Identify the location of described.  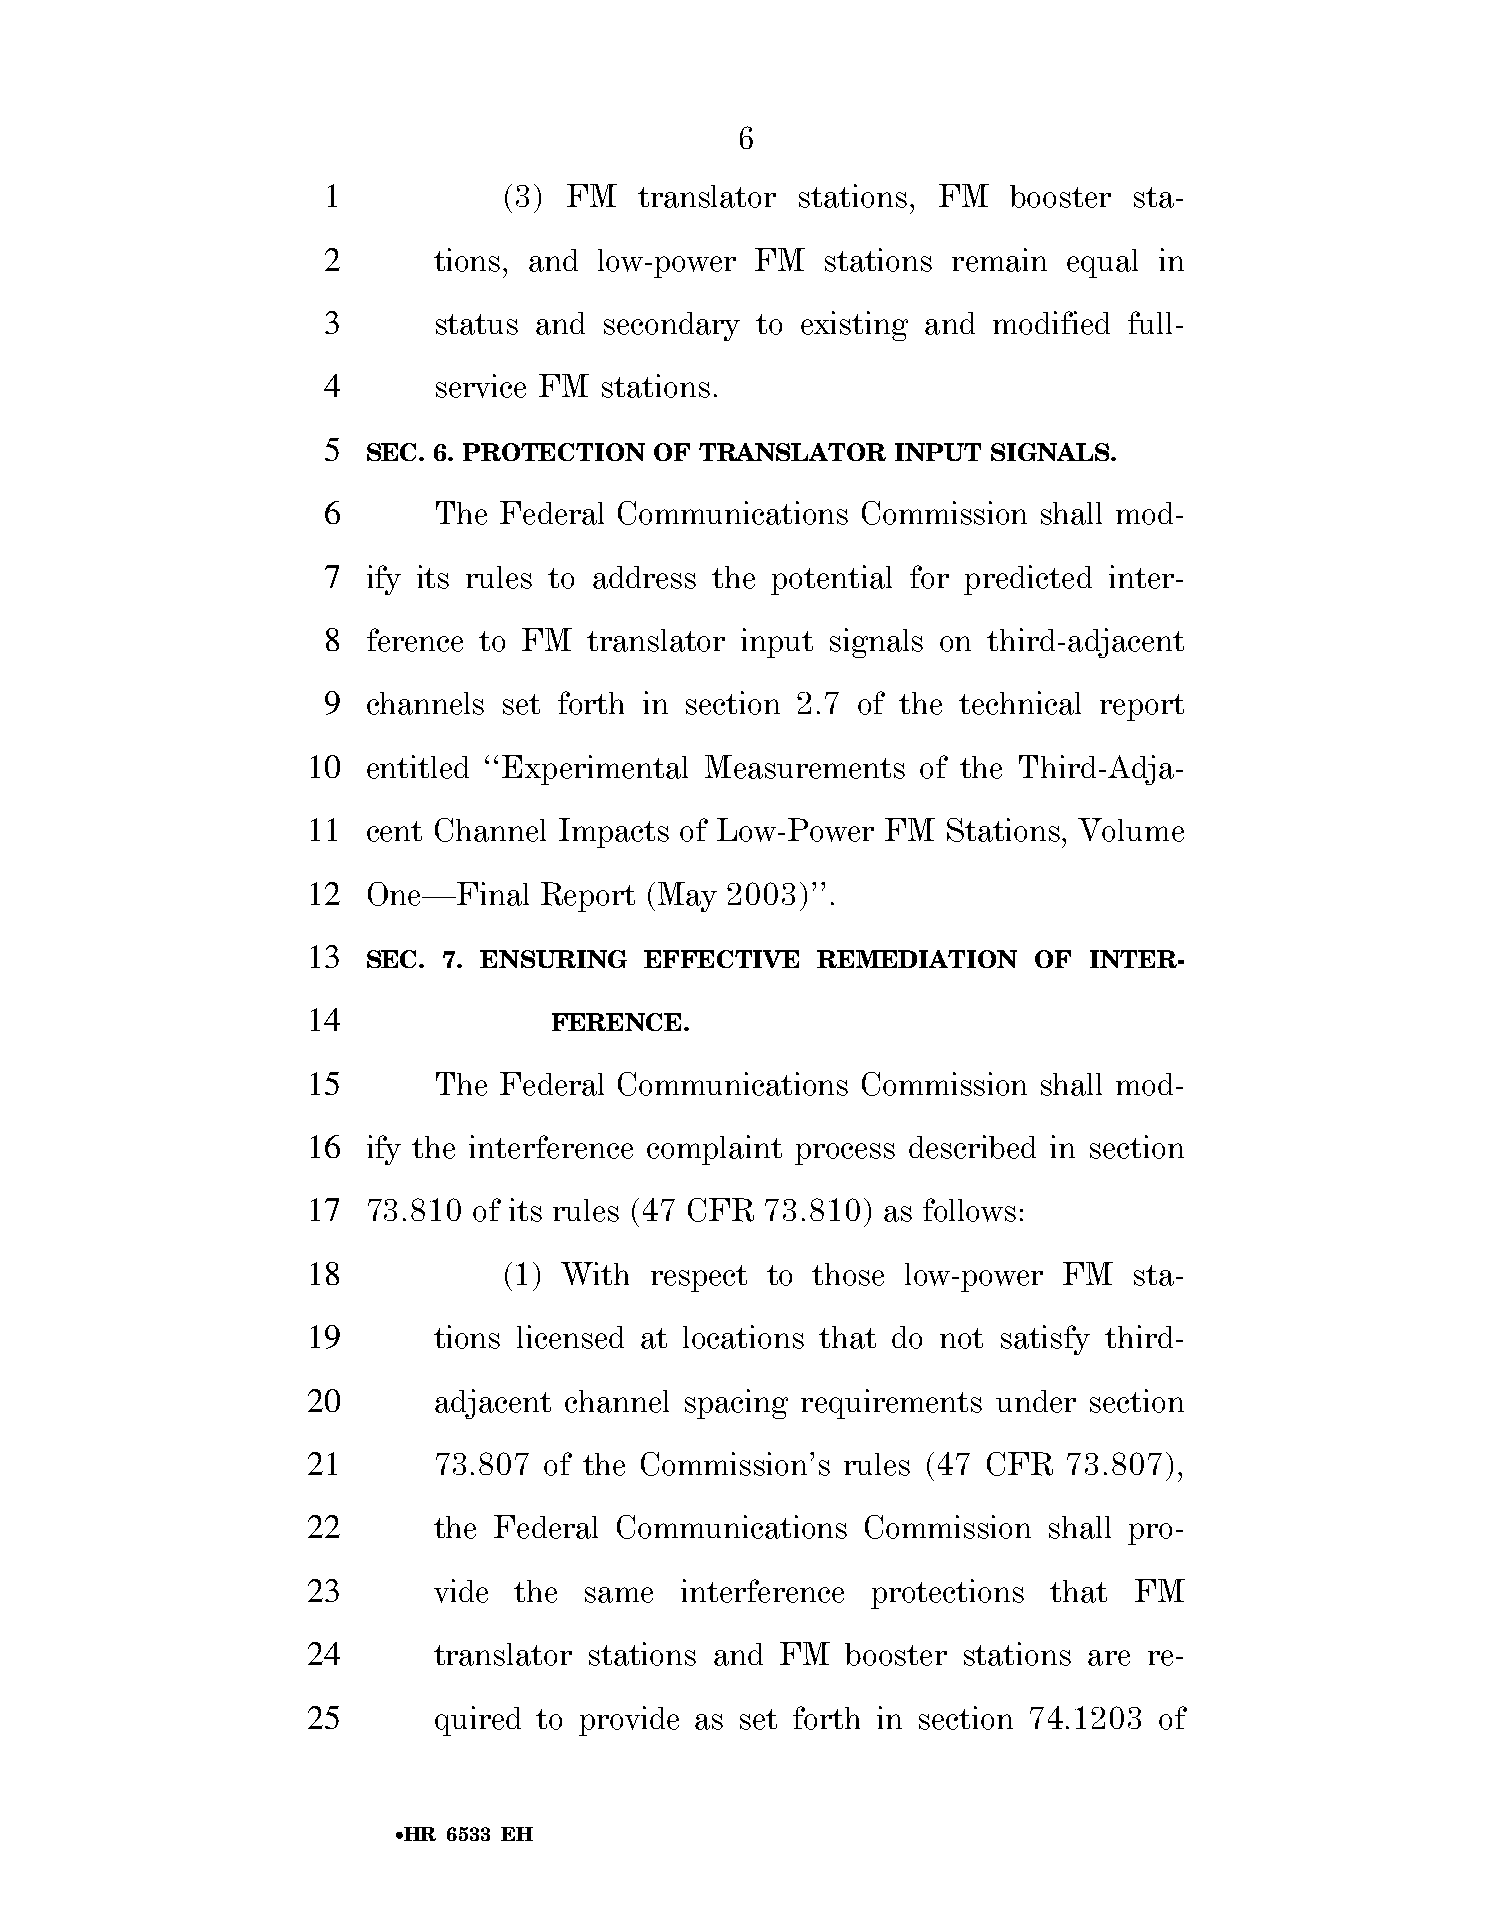
(972, 1147).
